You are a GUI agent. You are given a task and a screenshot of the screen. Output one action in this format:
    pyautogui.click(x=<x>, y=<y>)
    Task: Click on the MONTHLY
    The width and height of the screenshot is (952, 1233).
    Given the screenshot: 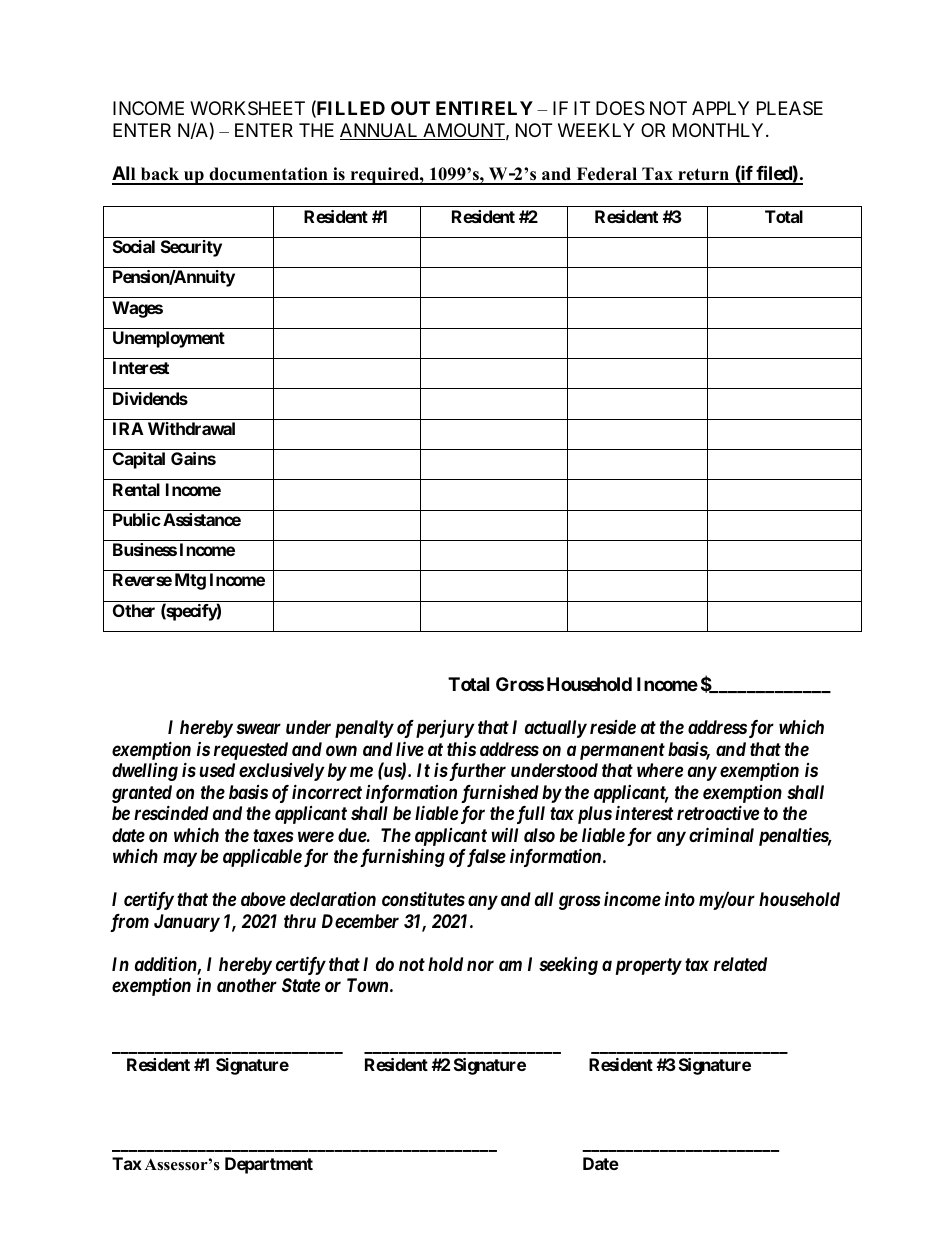 What is the action you would take?
    pyautogui.click(x=720, y=130)
